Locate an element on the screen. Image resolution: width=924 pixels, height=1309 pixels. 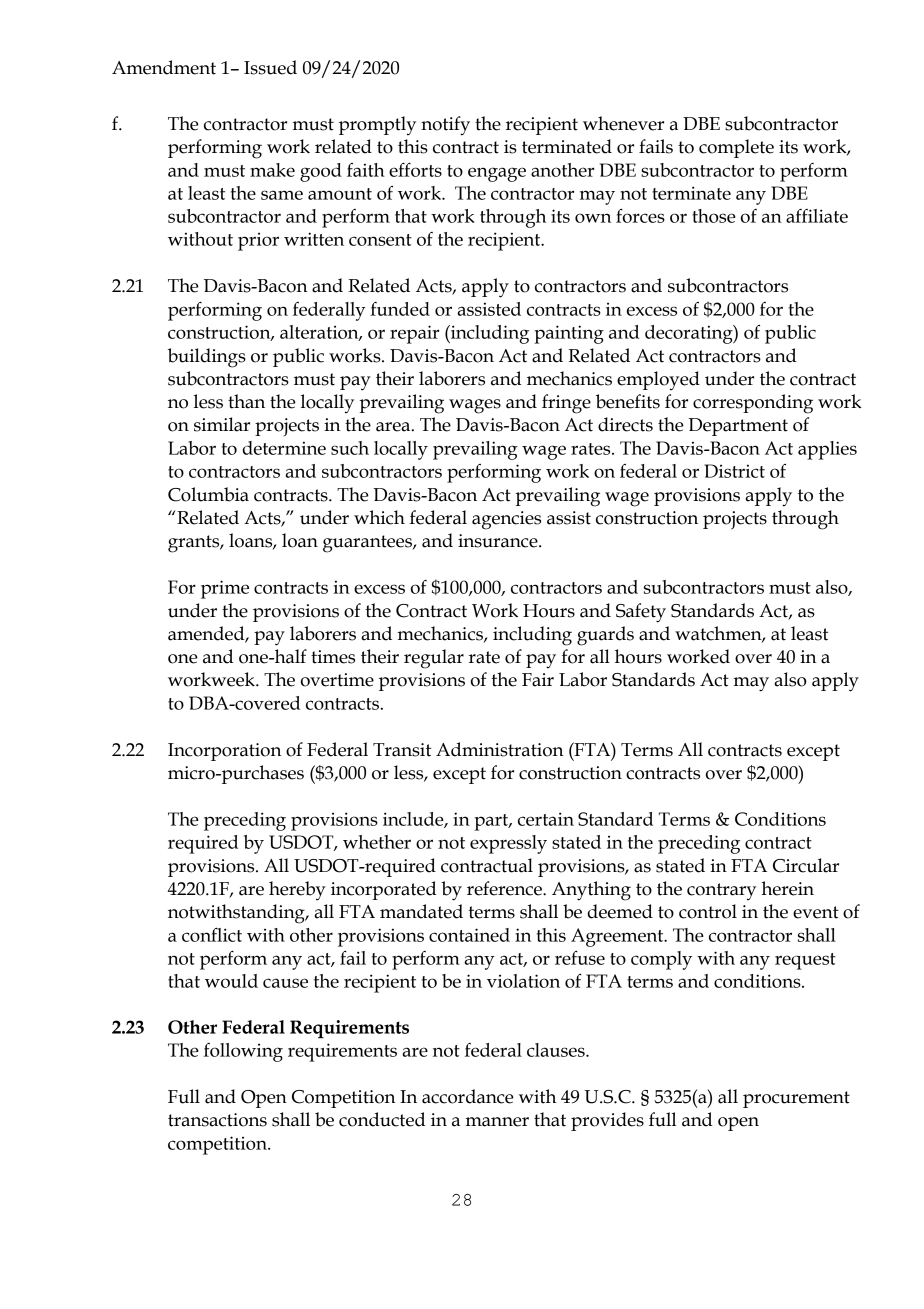
insurance is located at coordinates (499, 541).
